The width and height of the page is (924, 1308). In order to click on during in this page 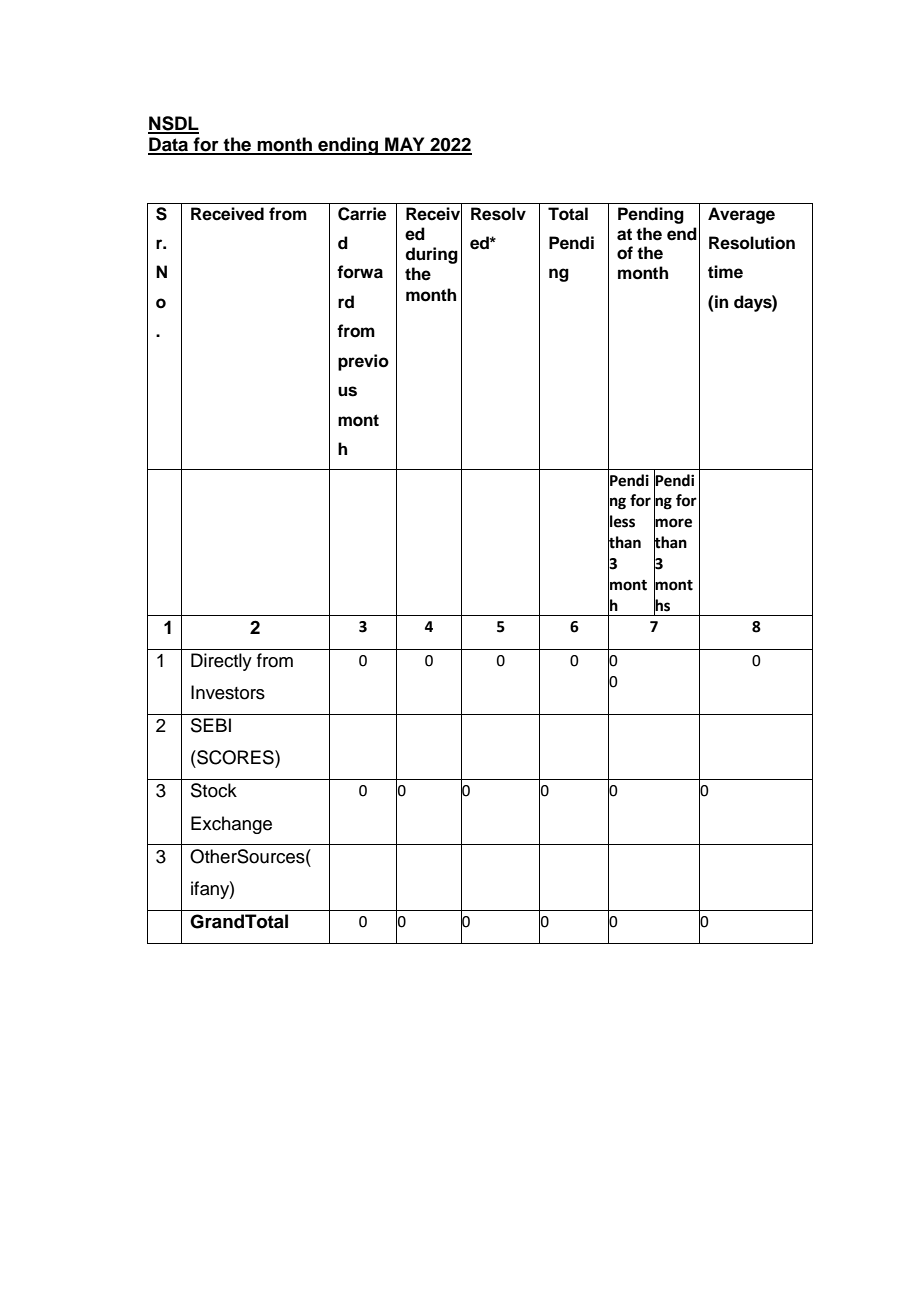, I will do `click(431, 255)`.
